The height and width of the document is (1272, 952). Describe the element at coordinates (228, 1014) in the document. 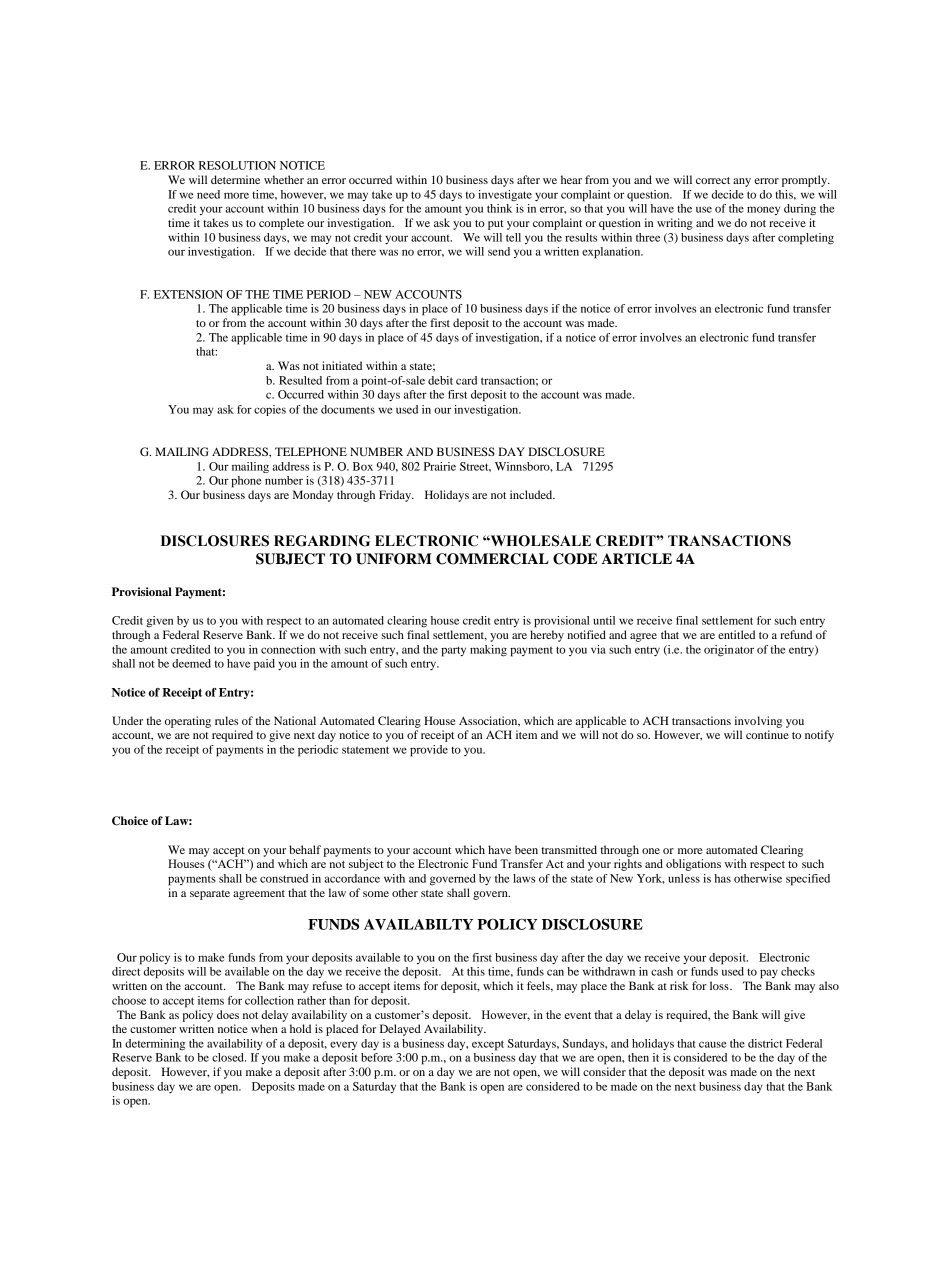

I see `does` at that location.
